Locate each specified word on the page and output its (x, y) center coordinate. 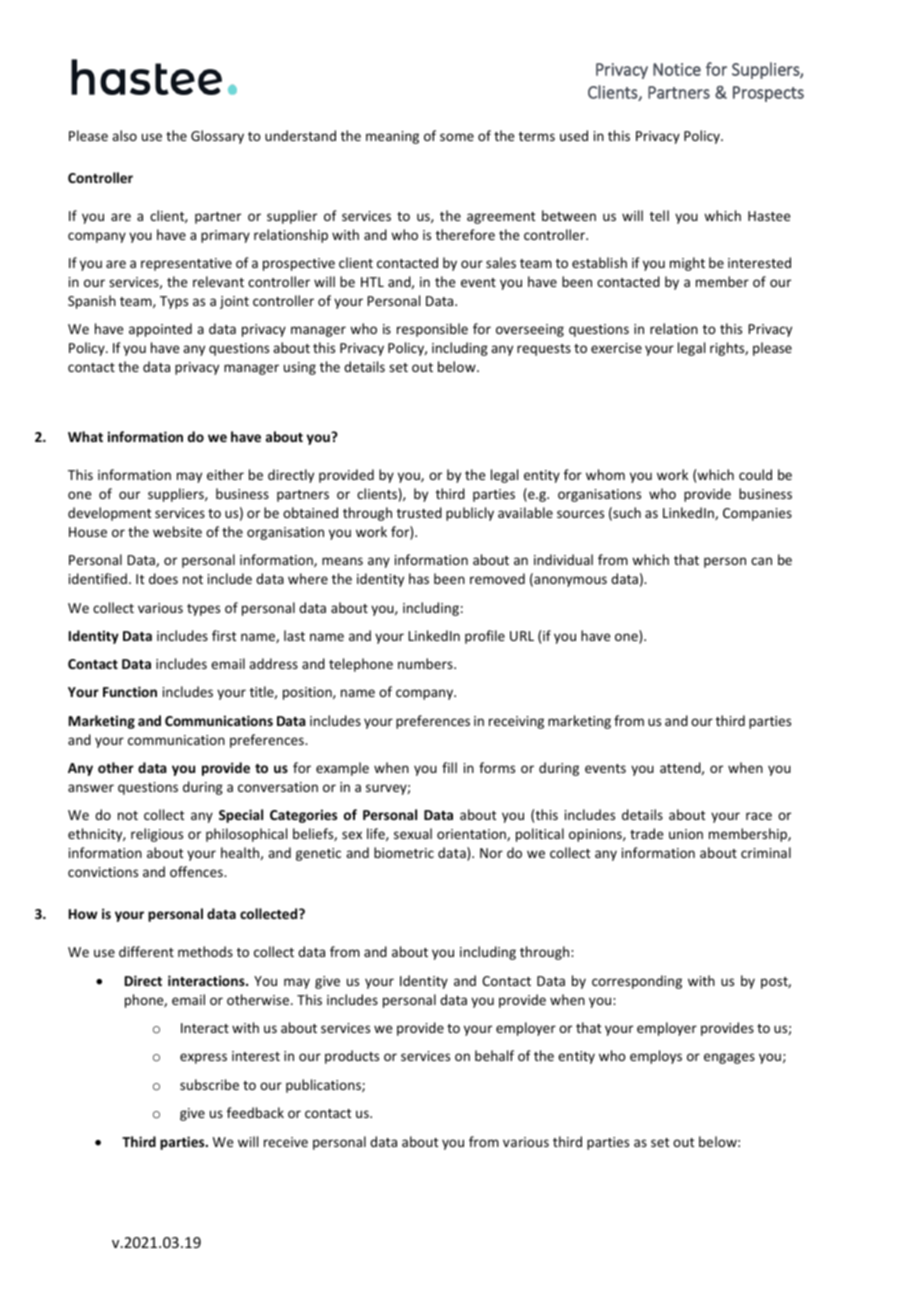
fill (449, 767)
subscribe (209, 1084)
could (755, 474)
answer (91, 788)
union (686, 834)
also (124, 135)
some (457, 137)
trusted (419, 512)
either (225, 474)
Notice (677, 69)
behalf (494, 1055)
